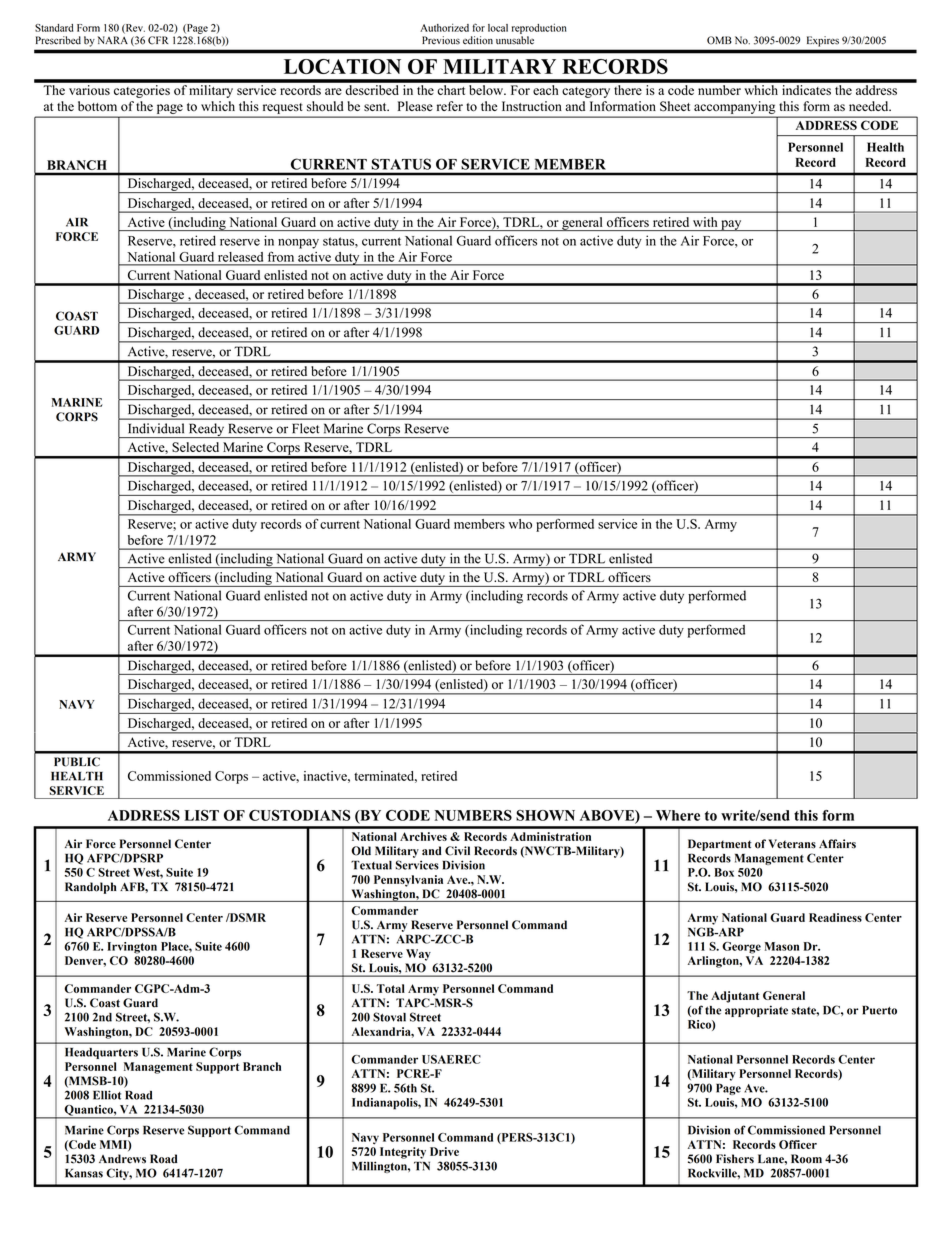 The width and height of the screenshot is (952, 1233). Describe the element at coordinates (444, 1151) in the screenshot. I see `Drive` at that location.
